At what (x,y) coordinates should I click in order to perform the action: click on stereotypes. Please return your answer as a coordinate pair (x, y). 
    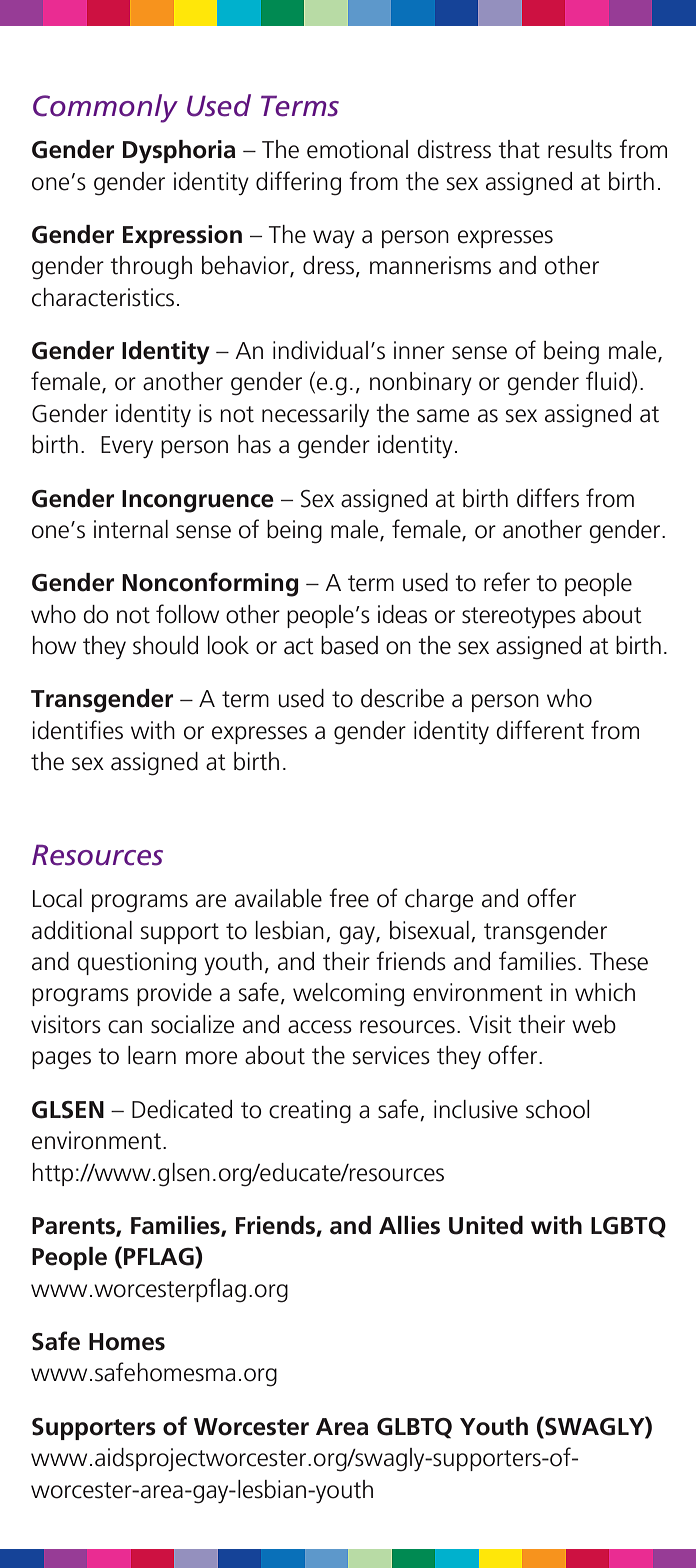
    Looking at the image, I should click on (519, 617).
